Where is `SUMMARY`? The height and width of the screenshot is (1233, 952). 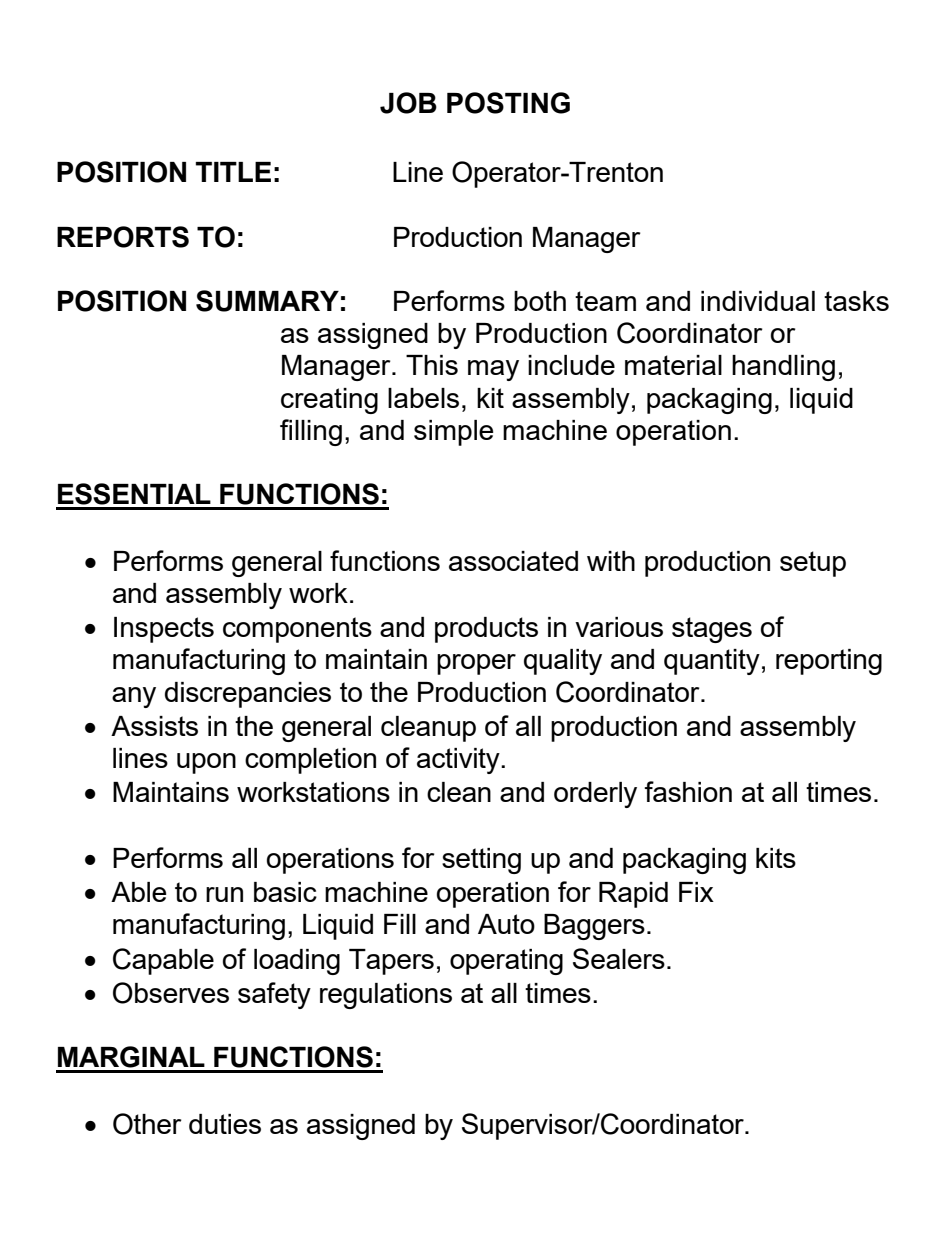 SUMMARY is located at coordinates (267, 301).
